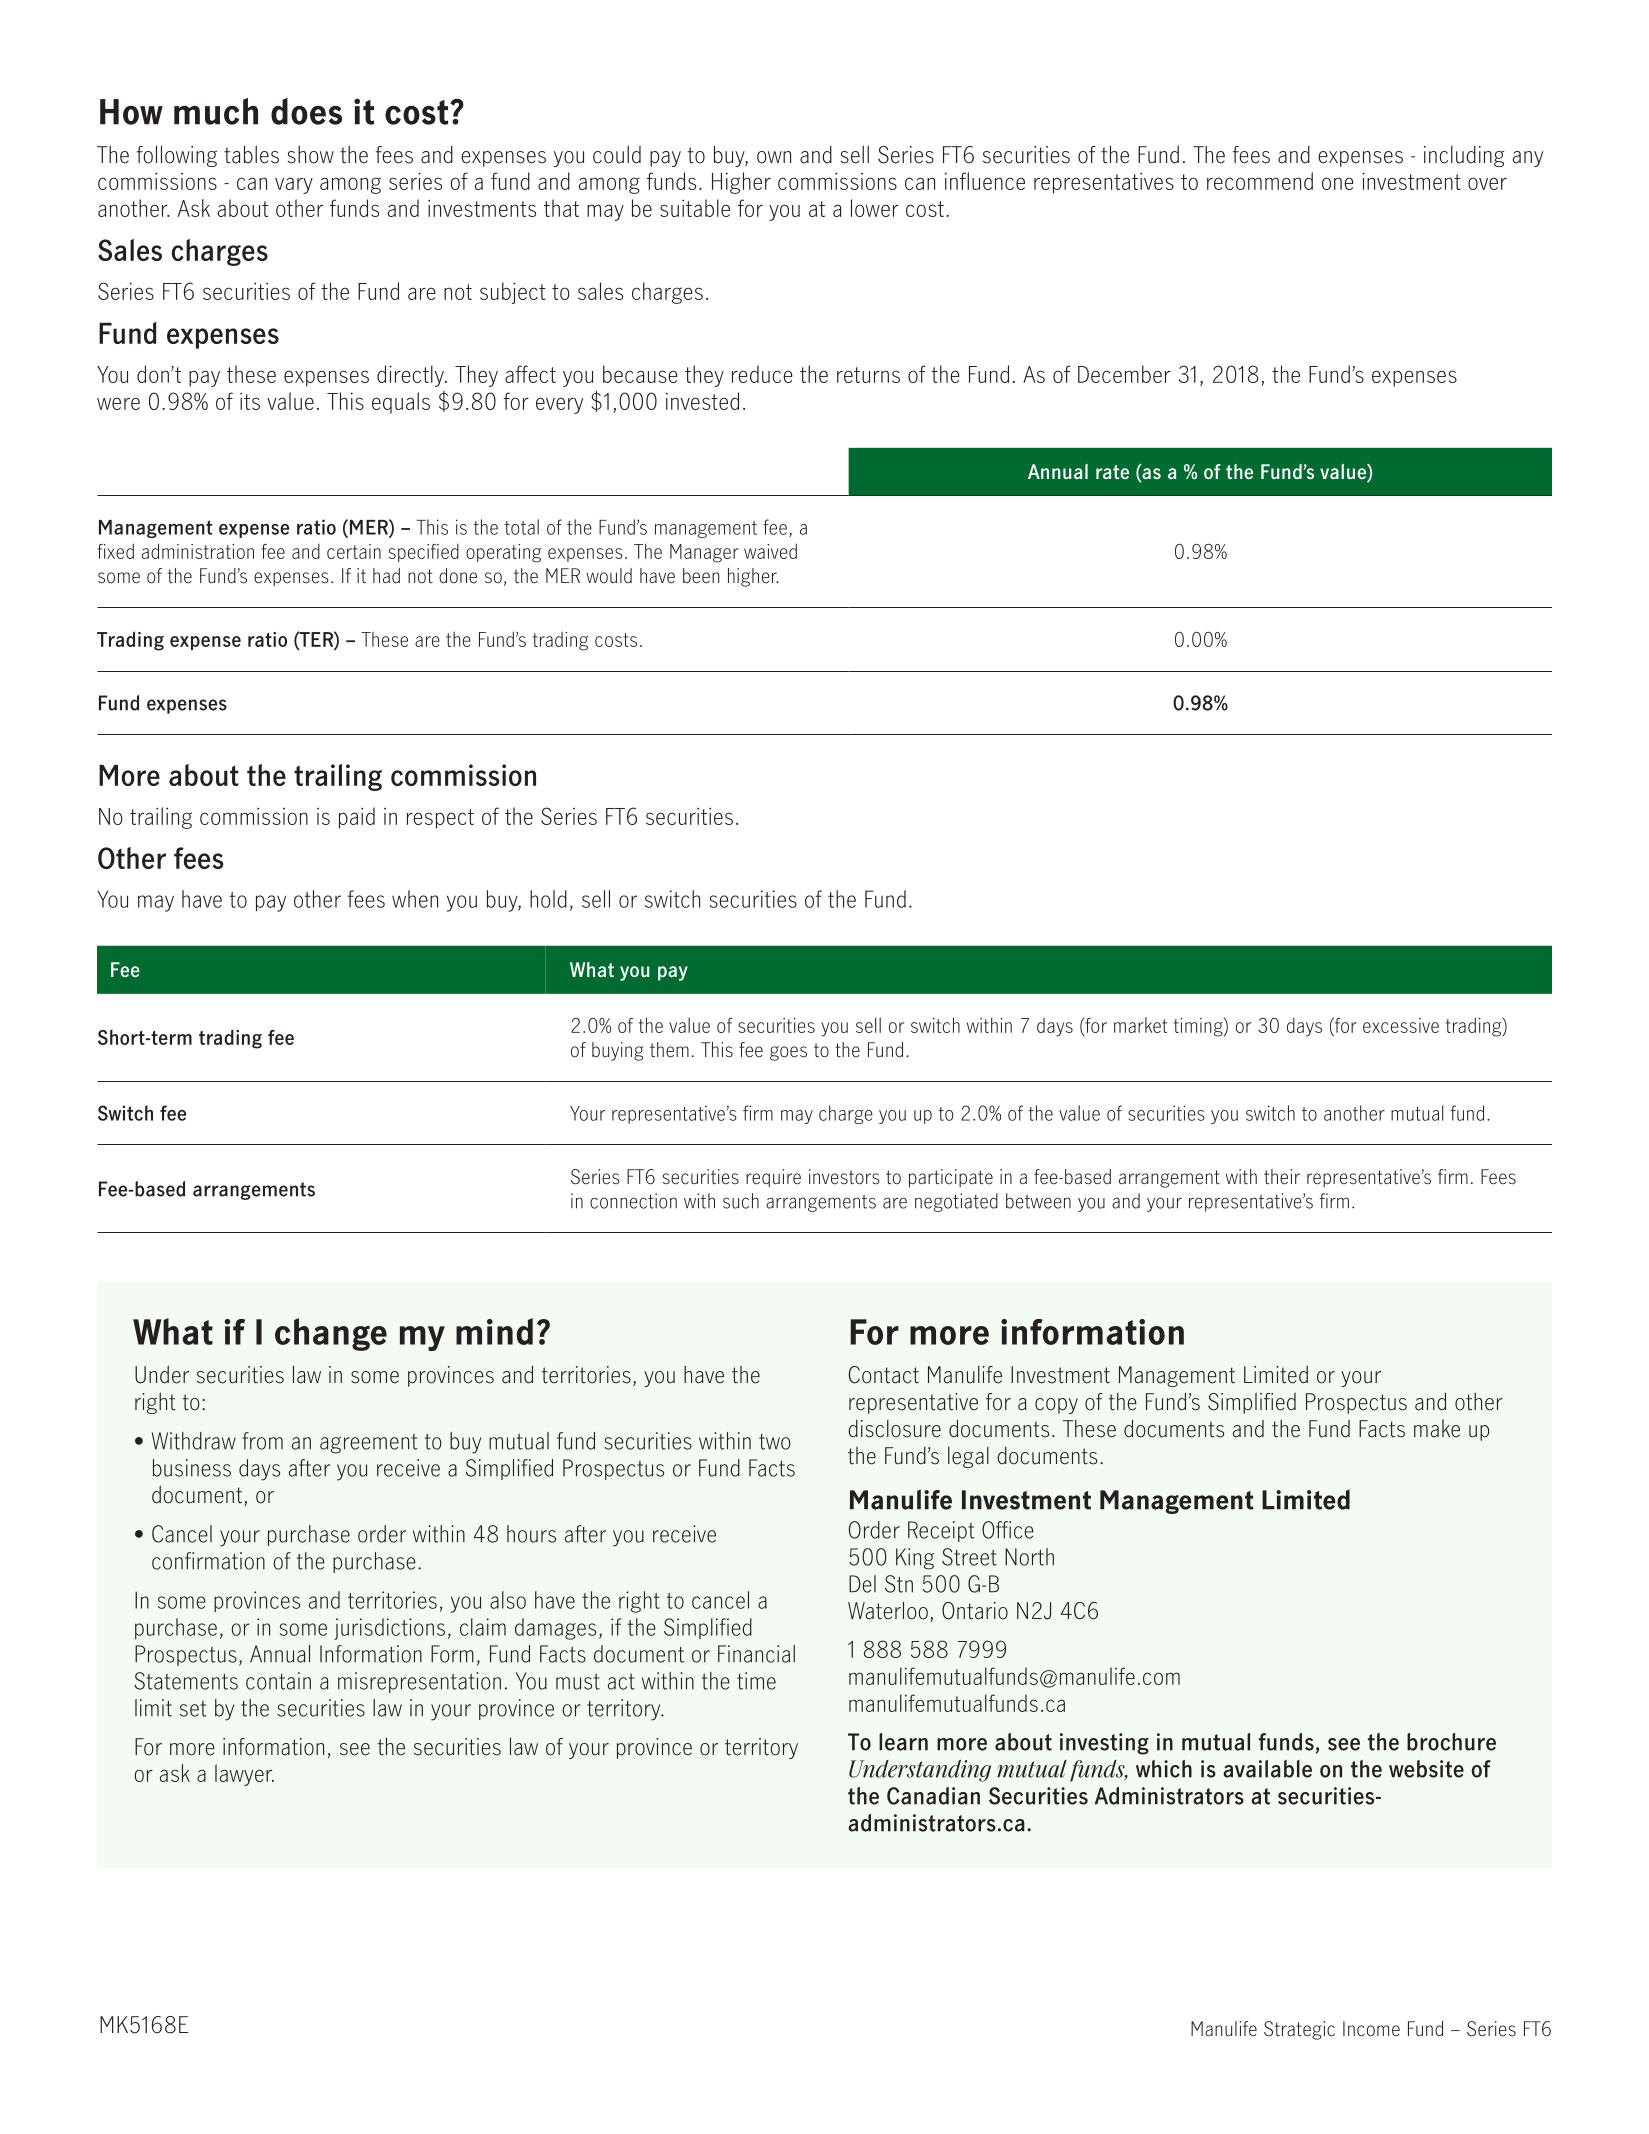 Image resolution: width=1649 pixels, height=2134 pixels. Describe the element at coordinates (701, 576) in the image. I see `been` at that location.
